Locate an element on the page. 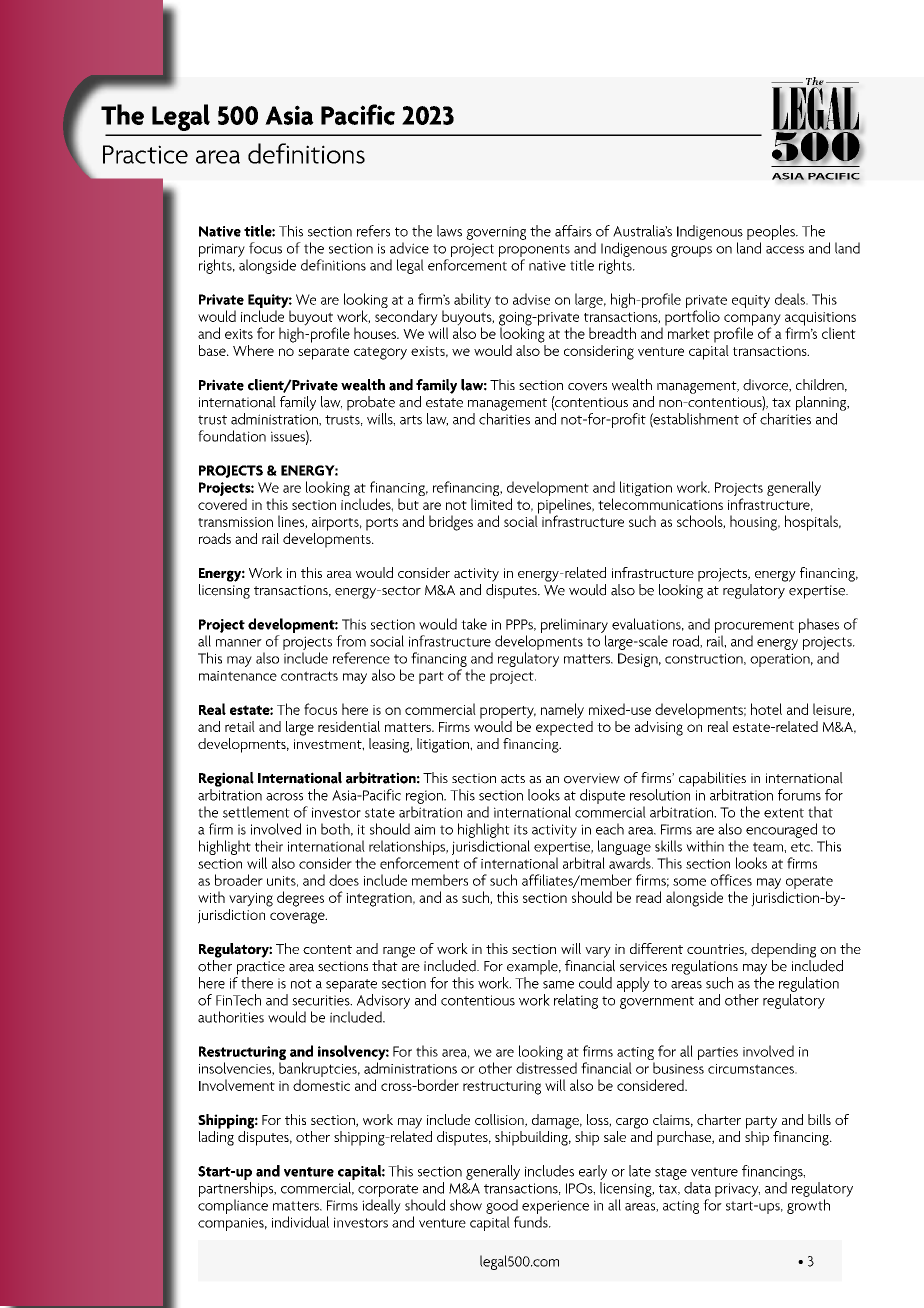 Image resolution: width=924 pixels, height=1308 pixels. proponents is located at coordinates (534, 250).
